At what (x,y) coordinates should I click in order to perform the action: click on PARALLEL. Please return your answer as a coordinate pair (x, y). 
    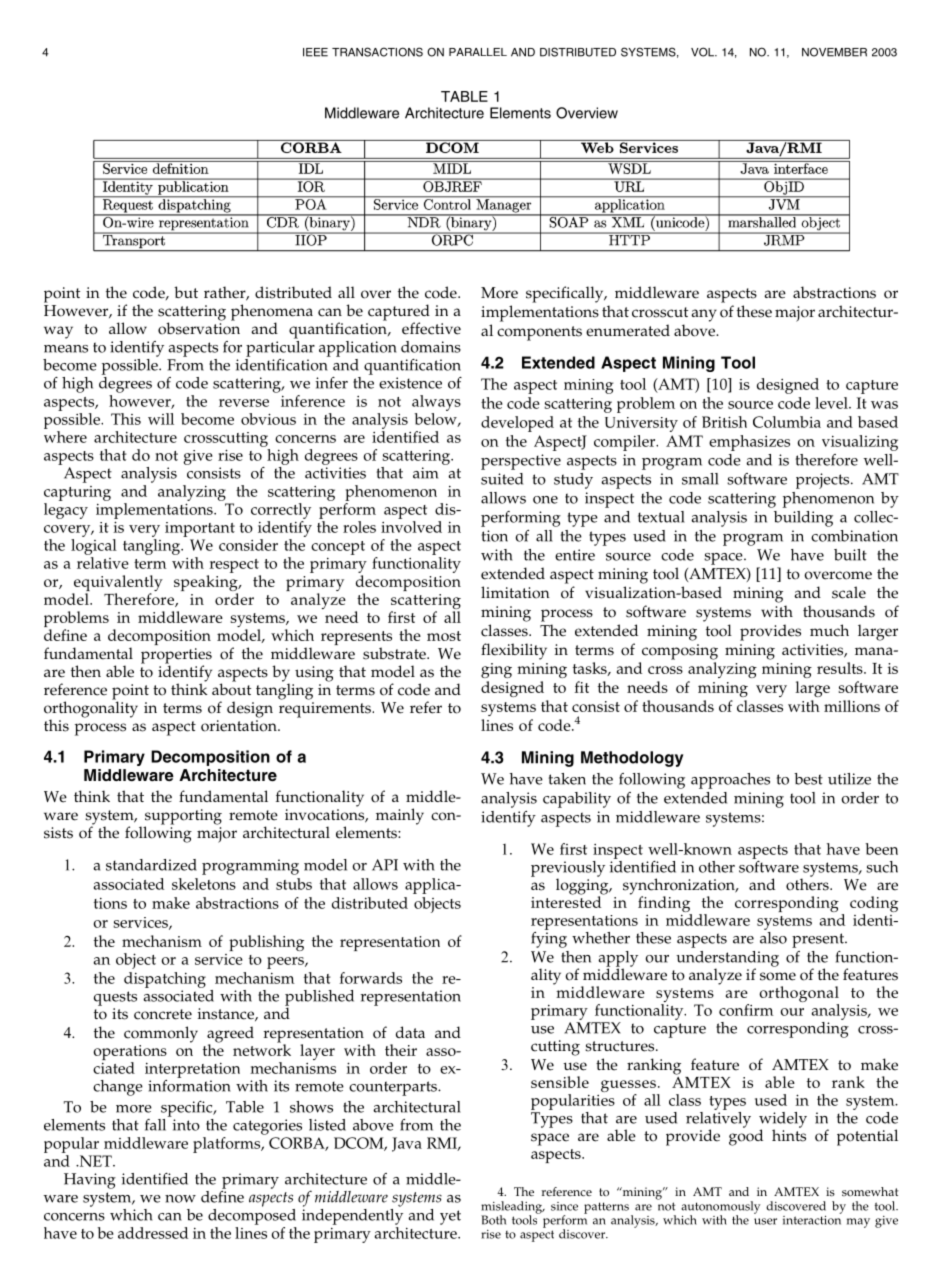
    Looking at the image, I should click on (478, 52).
